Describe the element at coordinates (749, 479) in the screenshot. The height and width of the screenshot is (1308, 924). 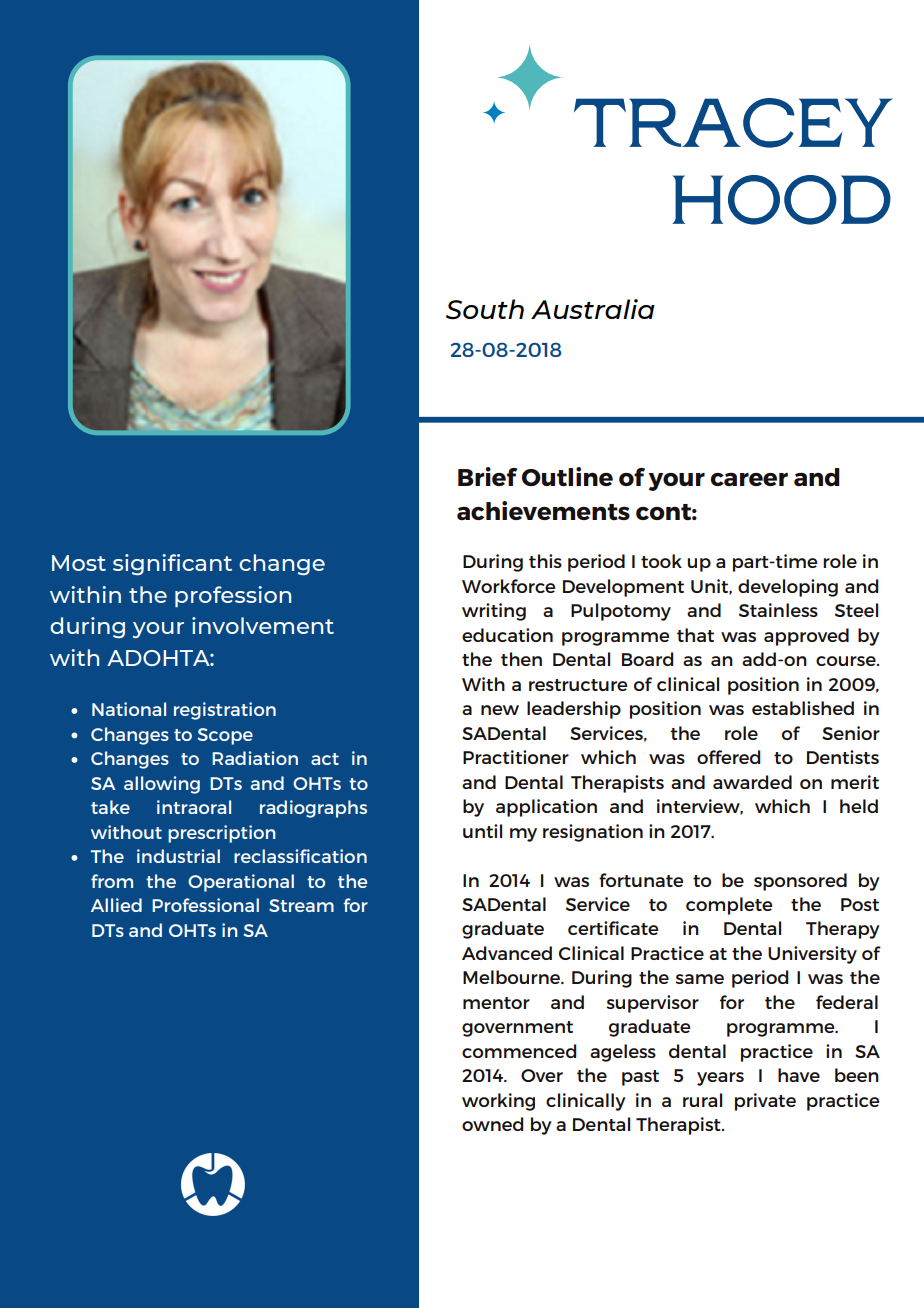
I see `career` at that location.
